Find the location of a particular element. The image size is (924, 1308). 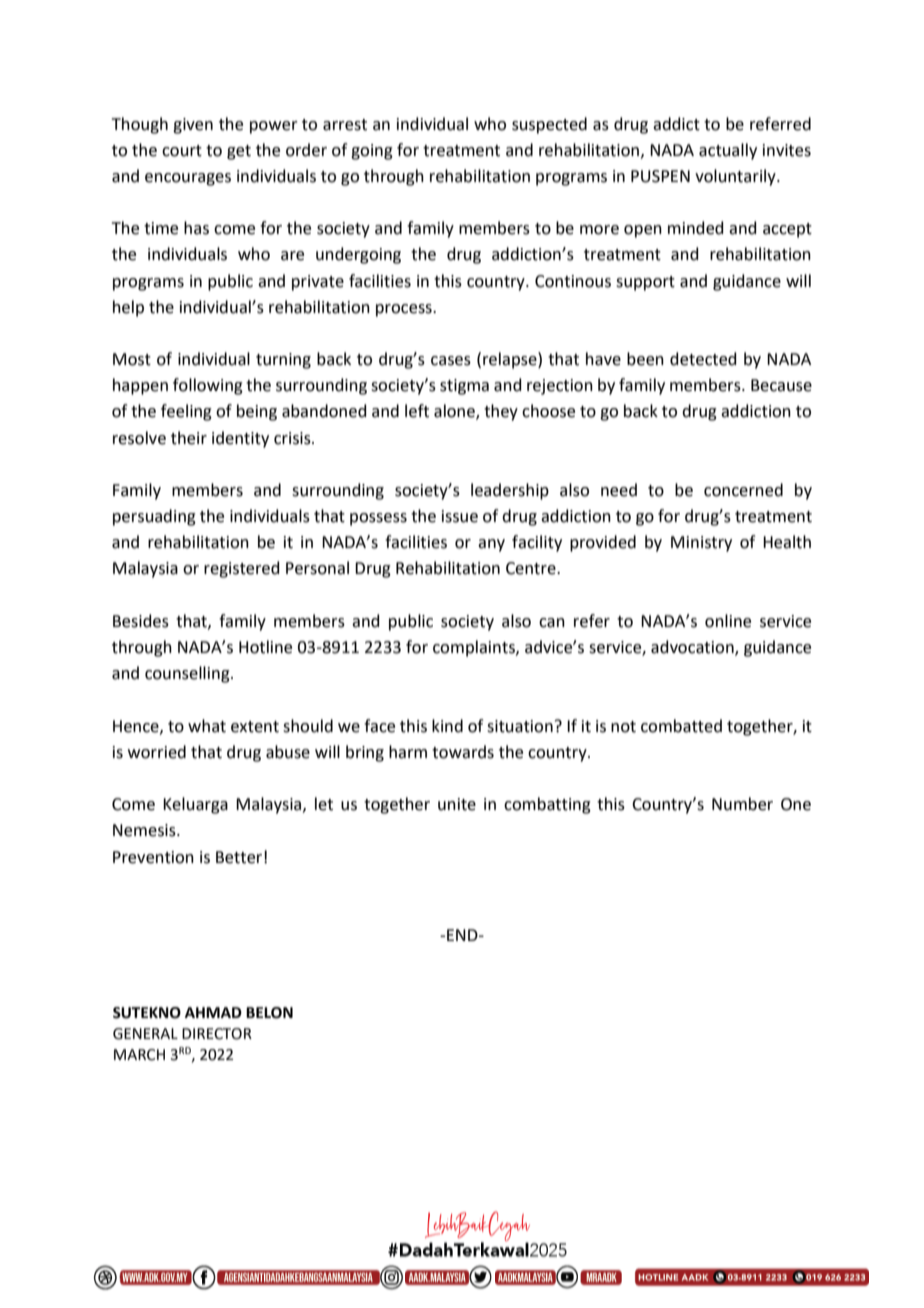

registered is located at coordinates (242, 569).
